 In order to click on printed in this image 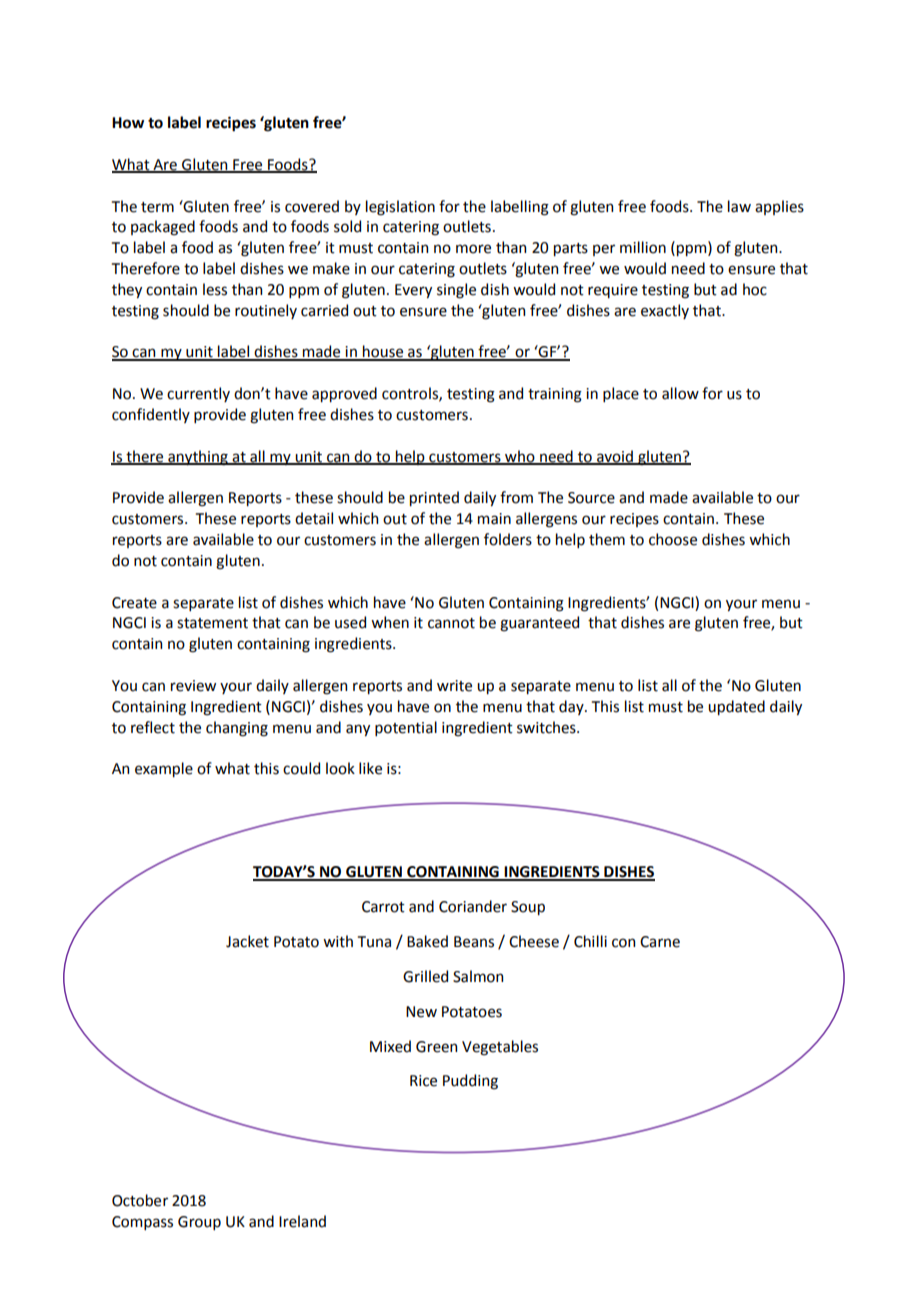, I will do `click(434, 498)`.
